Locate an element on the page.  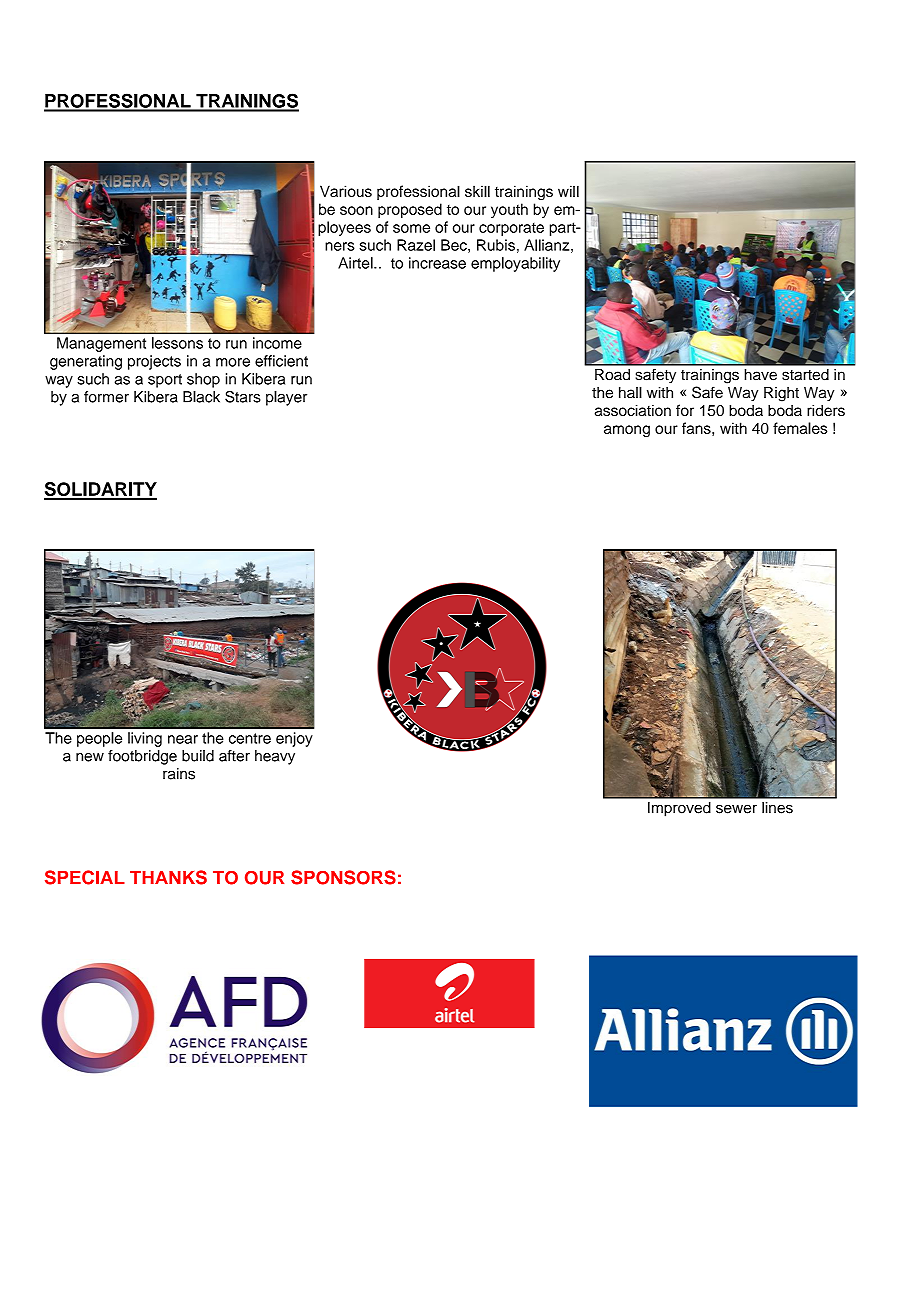
THANKS is located at coordinates (168, 877).
